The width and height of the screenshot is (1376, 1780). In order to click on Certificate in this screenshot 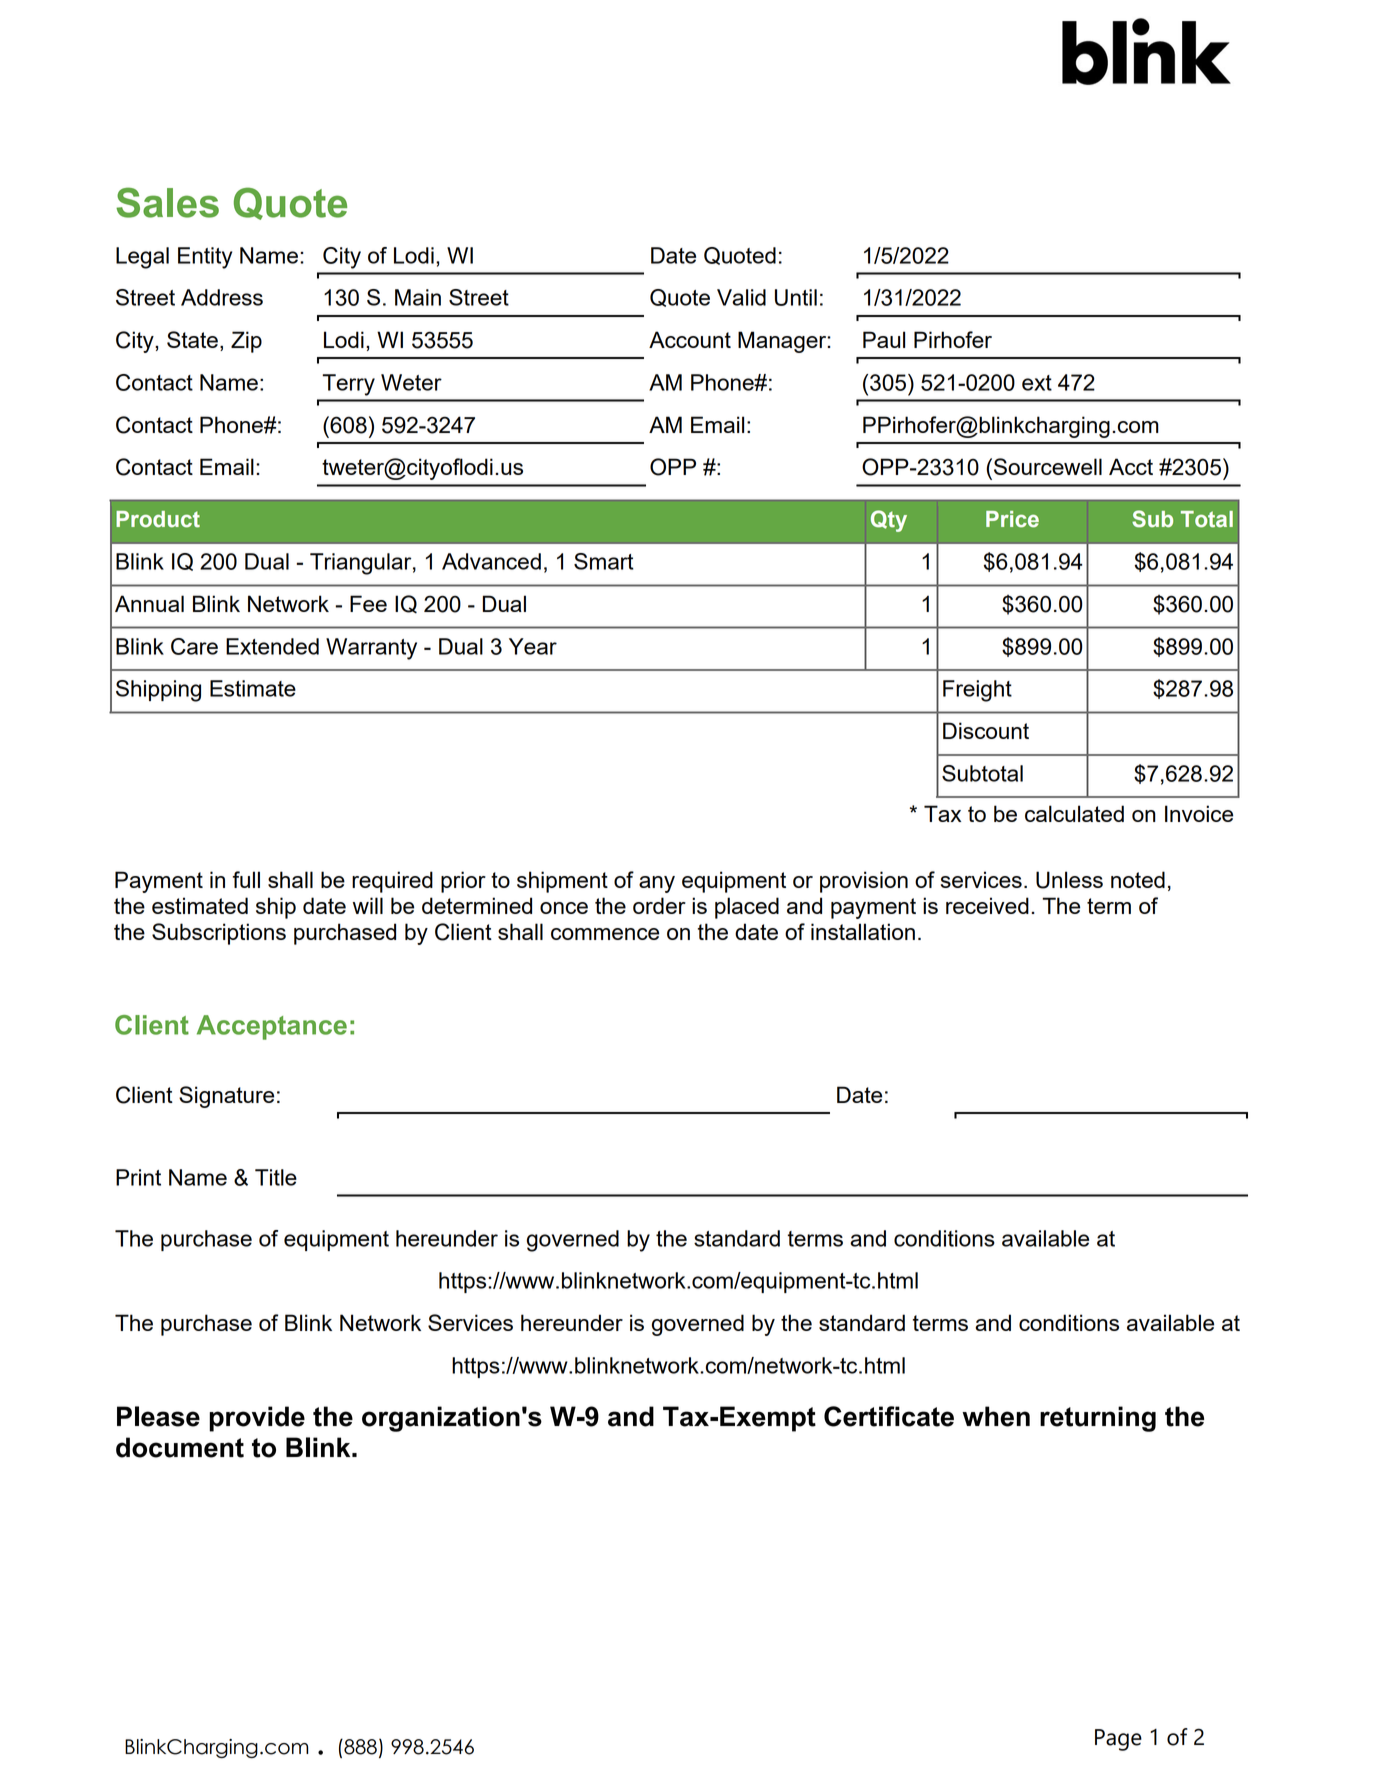, I will do `click(889, 1416)`.
